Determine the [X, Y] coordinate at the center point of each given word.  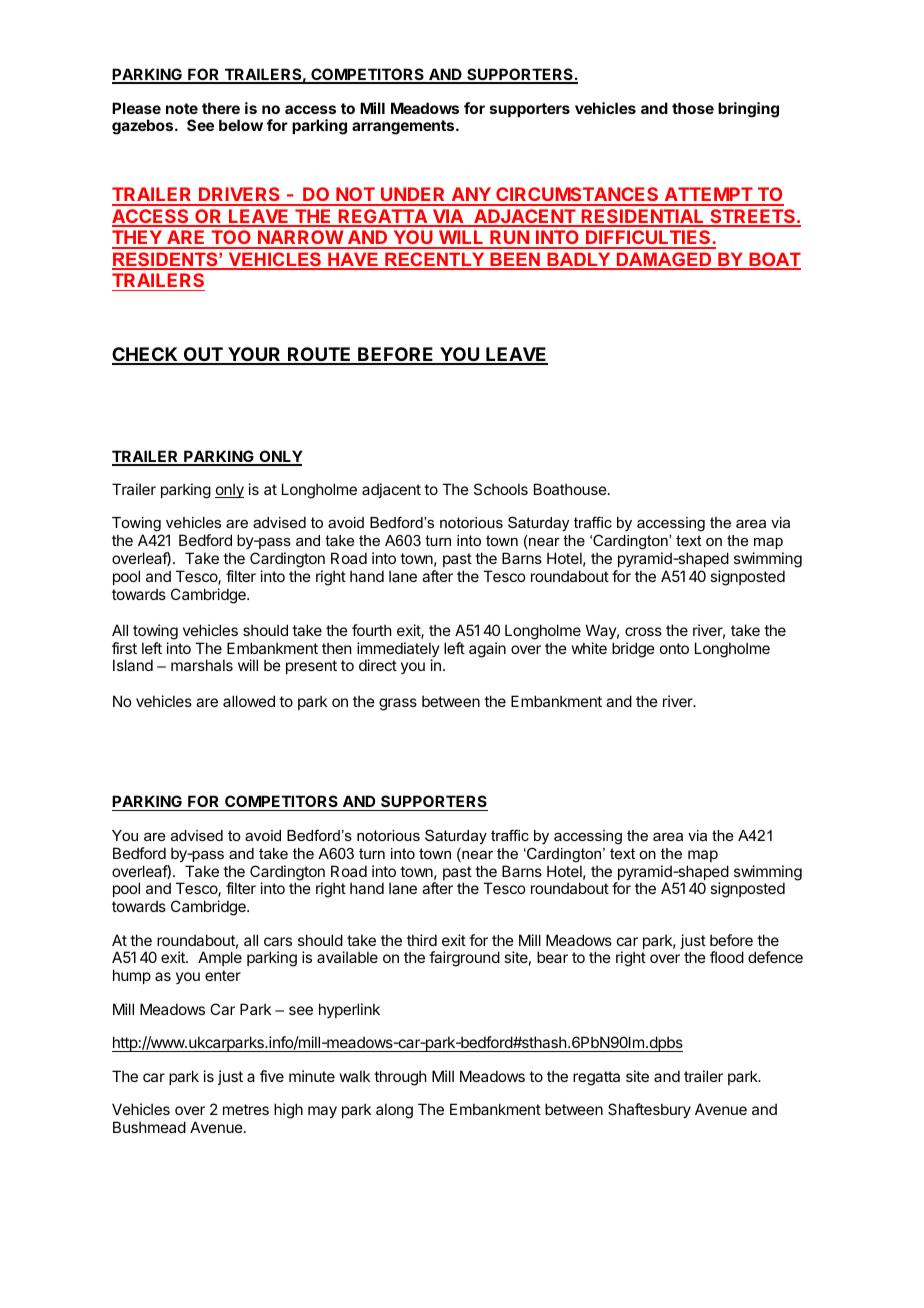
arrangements [404, 127]
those [693, 108]
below [241, 125]
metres [246, 1109]
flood [727, 957]
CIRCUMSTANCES [577, 196]
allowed [249, 701]
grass [398, 704]
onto [674, 648]
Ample [220, 958]
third [422, 940]
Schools [501, 489]
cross [643, 631]
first [124, 648]
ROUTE [320, 355]
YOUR [254, 355]
